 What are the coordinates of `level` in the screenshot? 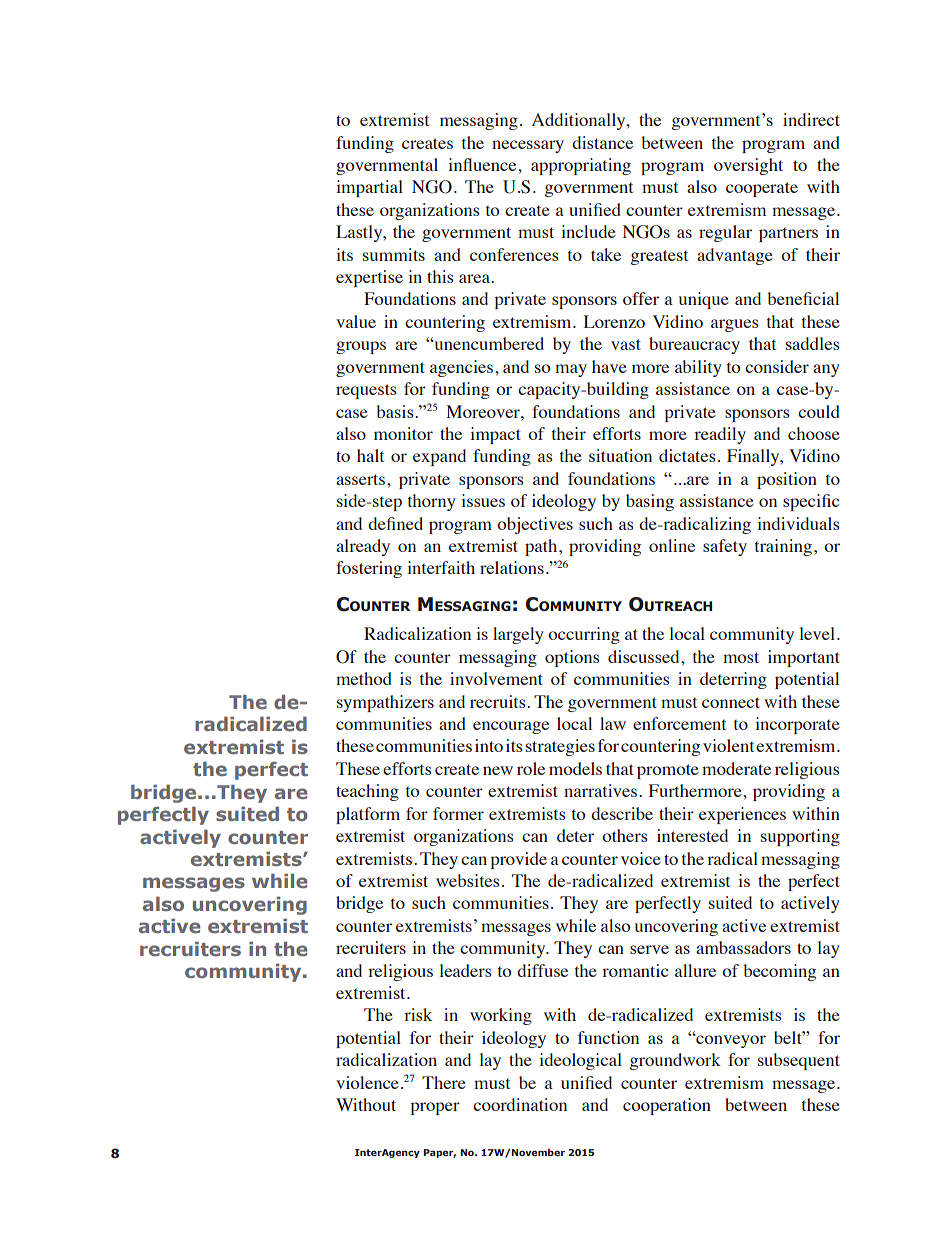 It's located at (817, 633).
